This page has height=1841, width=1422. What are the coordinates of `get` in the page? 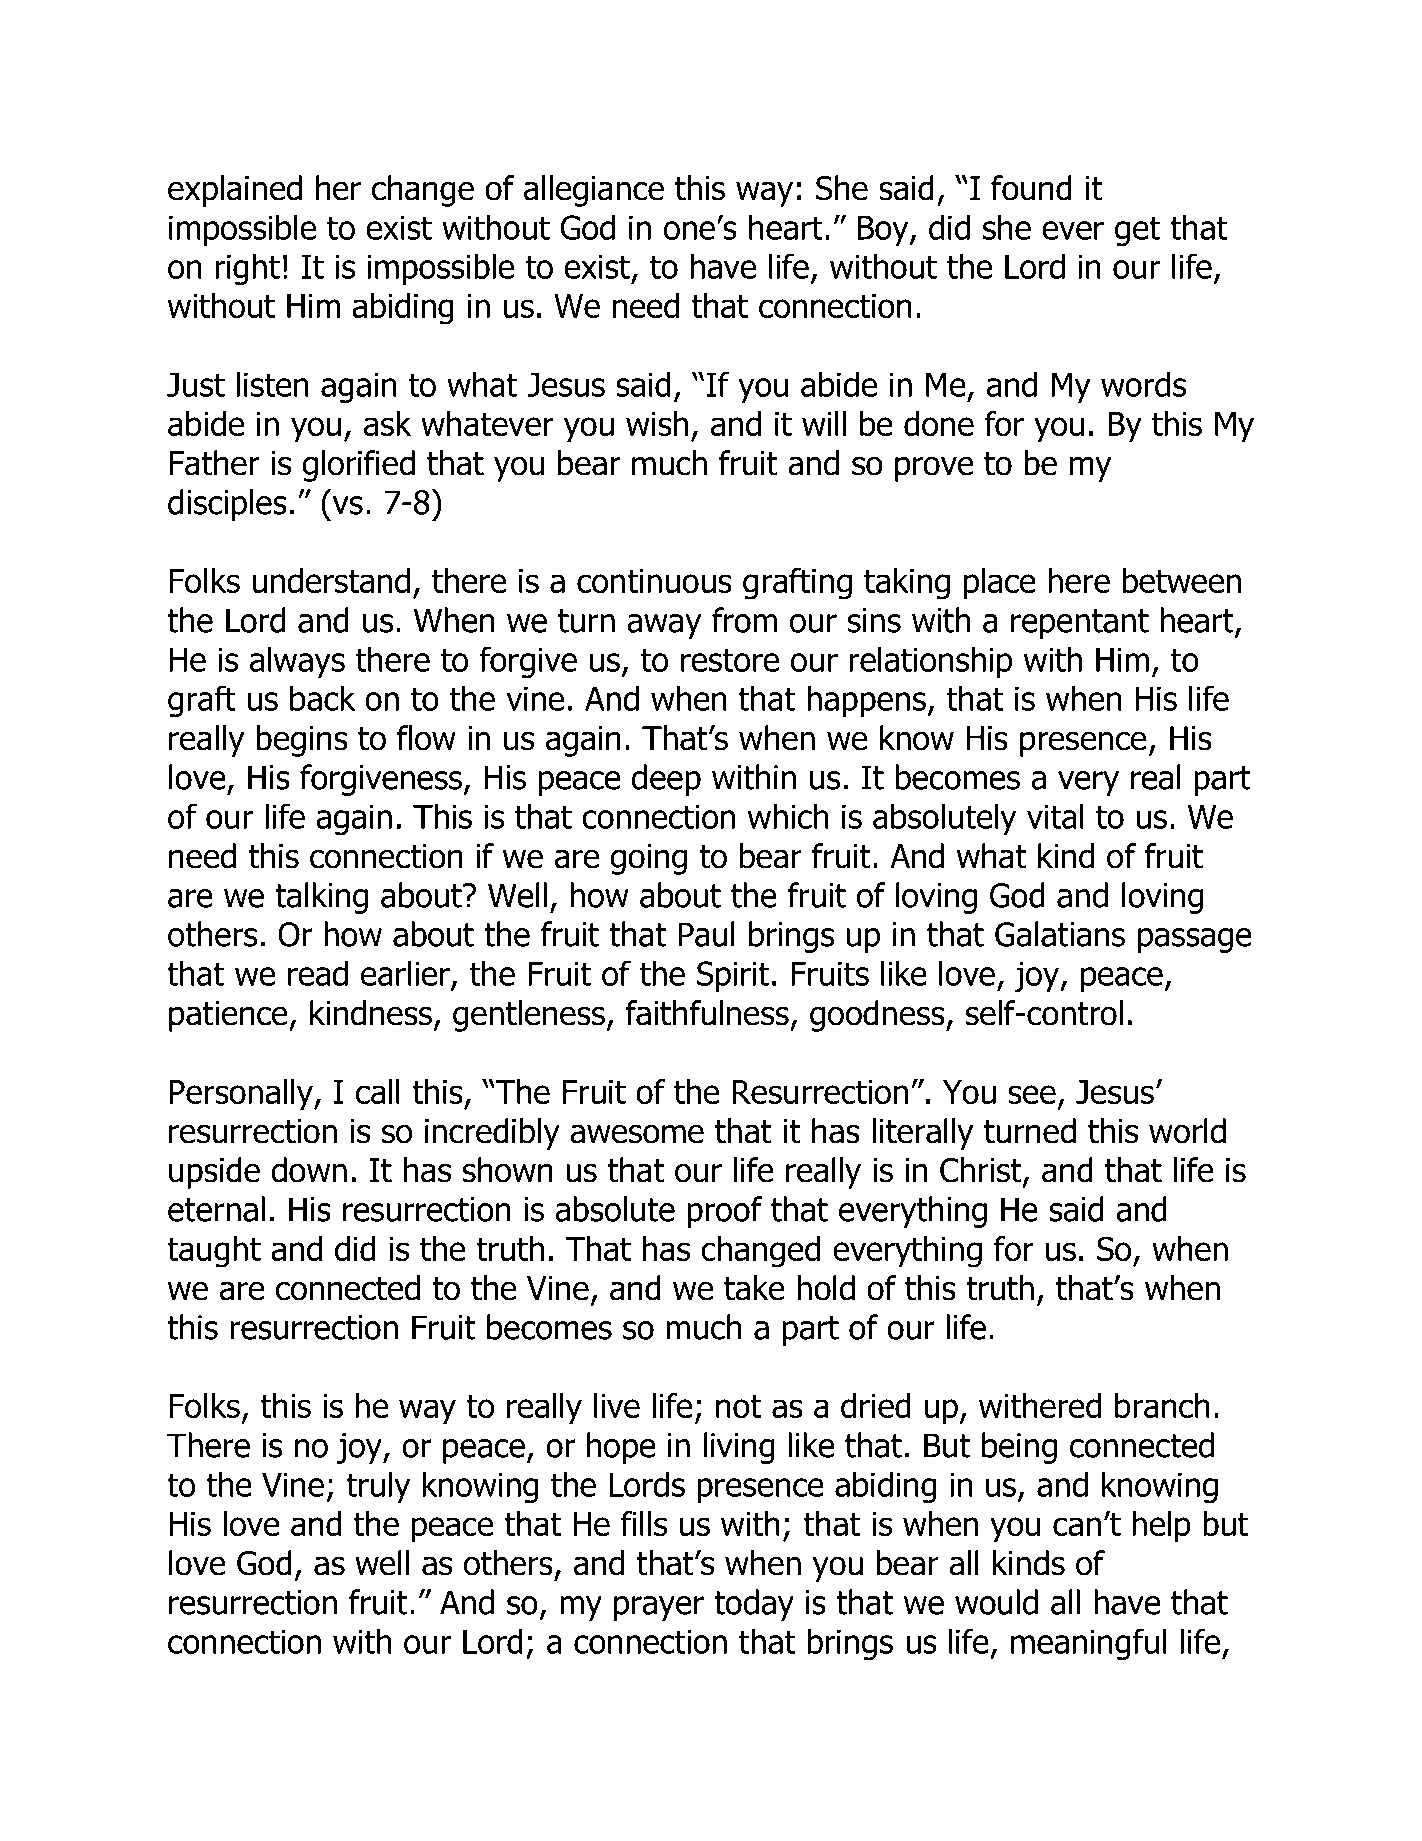 It's located at (1137, 231).
